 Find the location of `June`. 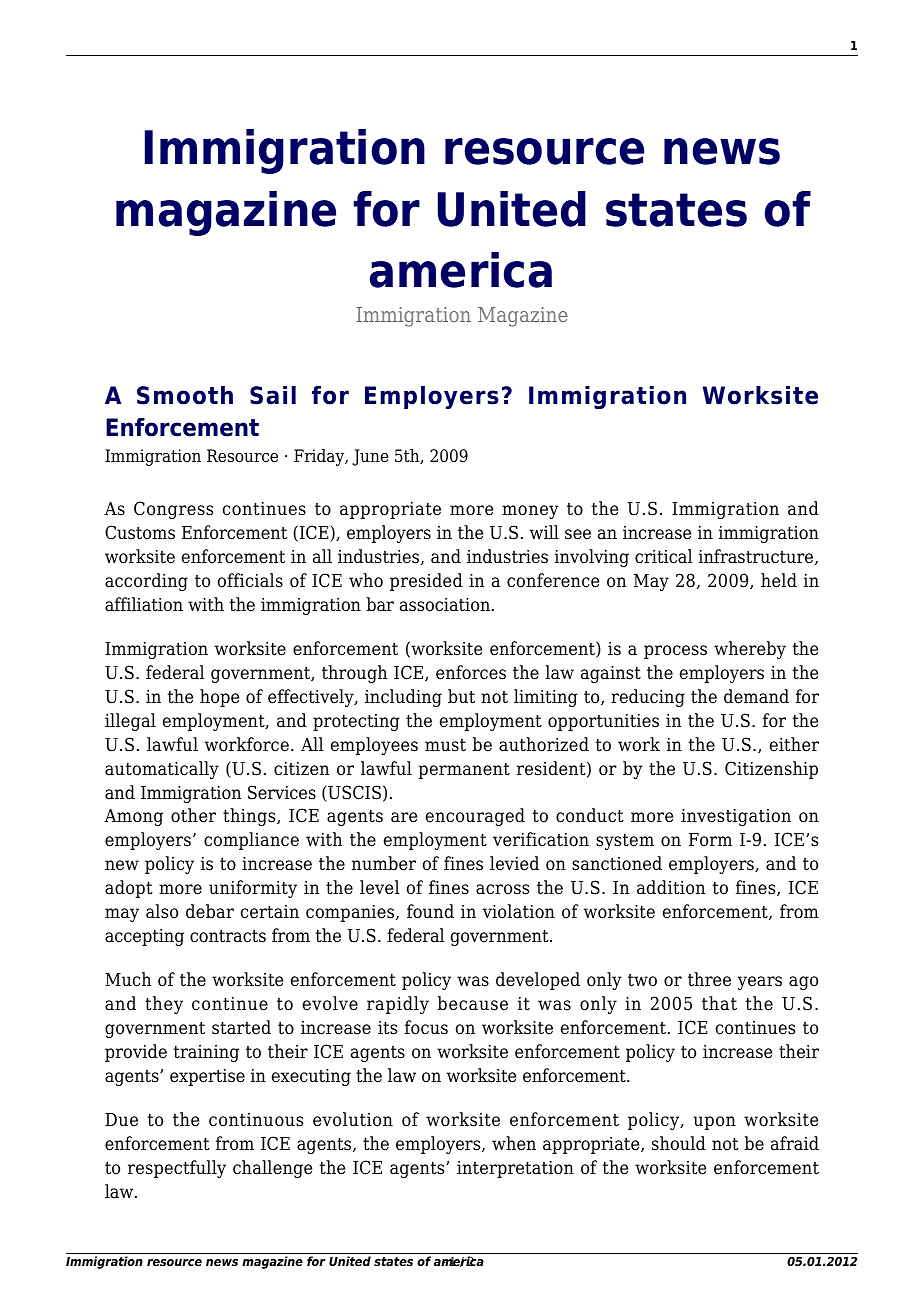

June is located at coordinates (370, 457).
